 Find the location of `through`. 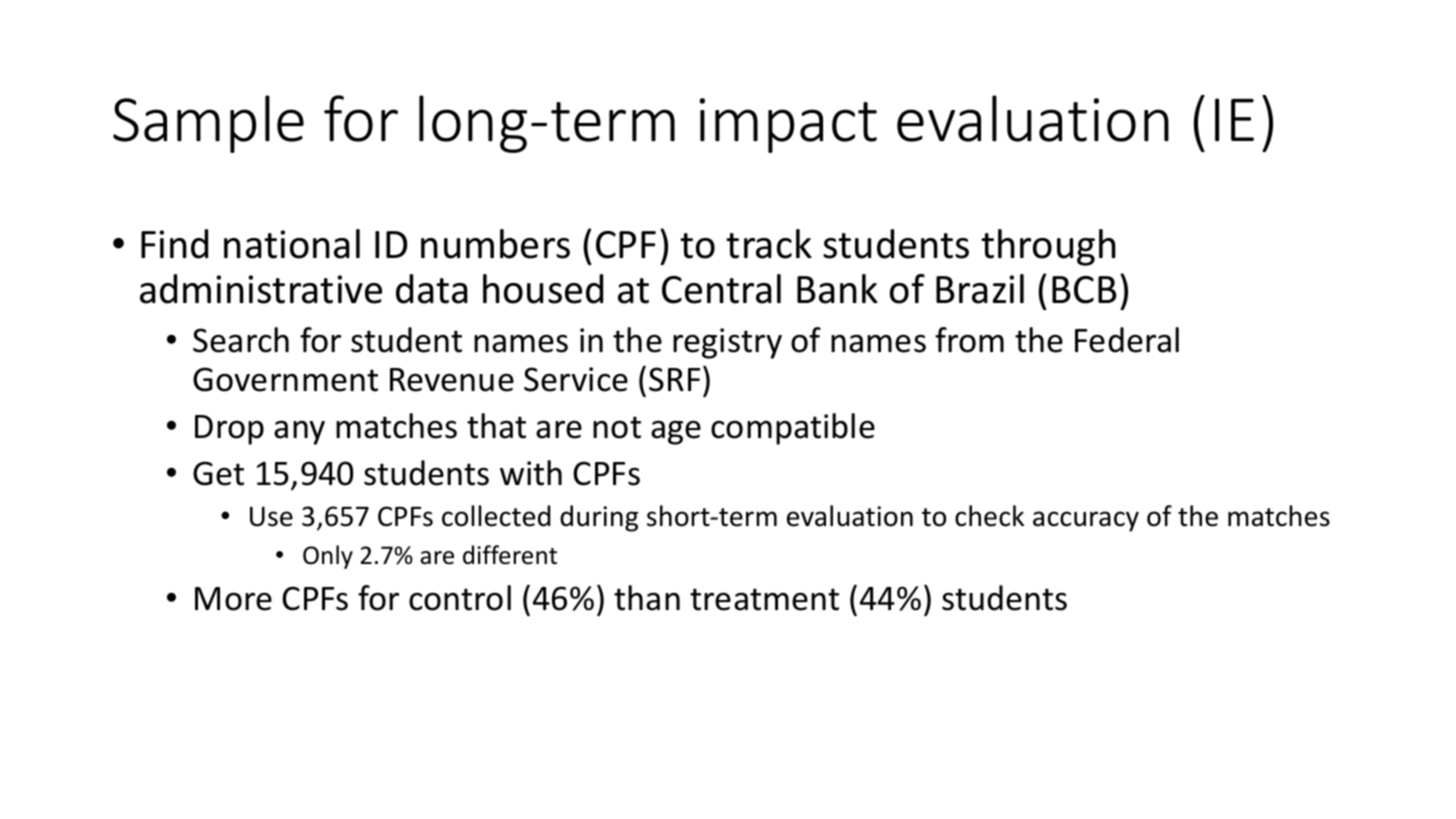

through is located at coordinates (1048, 247).
